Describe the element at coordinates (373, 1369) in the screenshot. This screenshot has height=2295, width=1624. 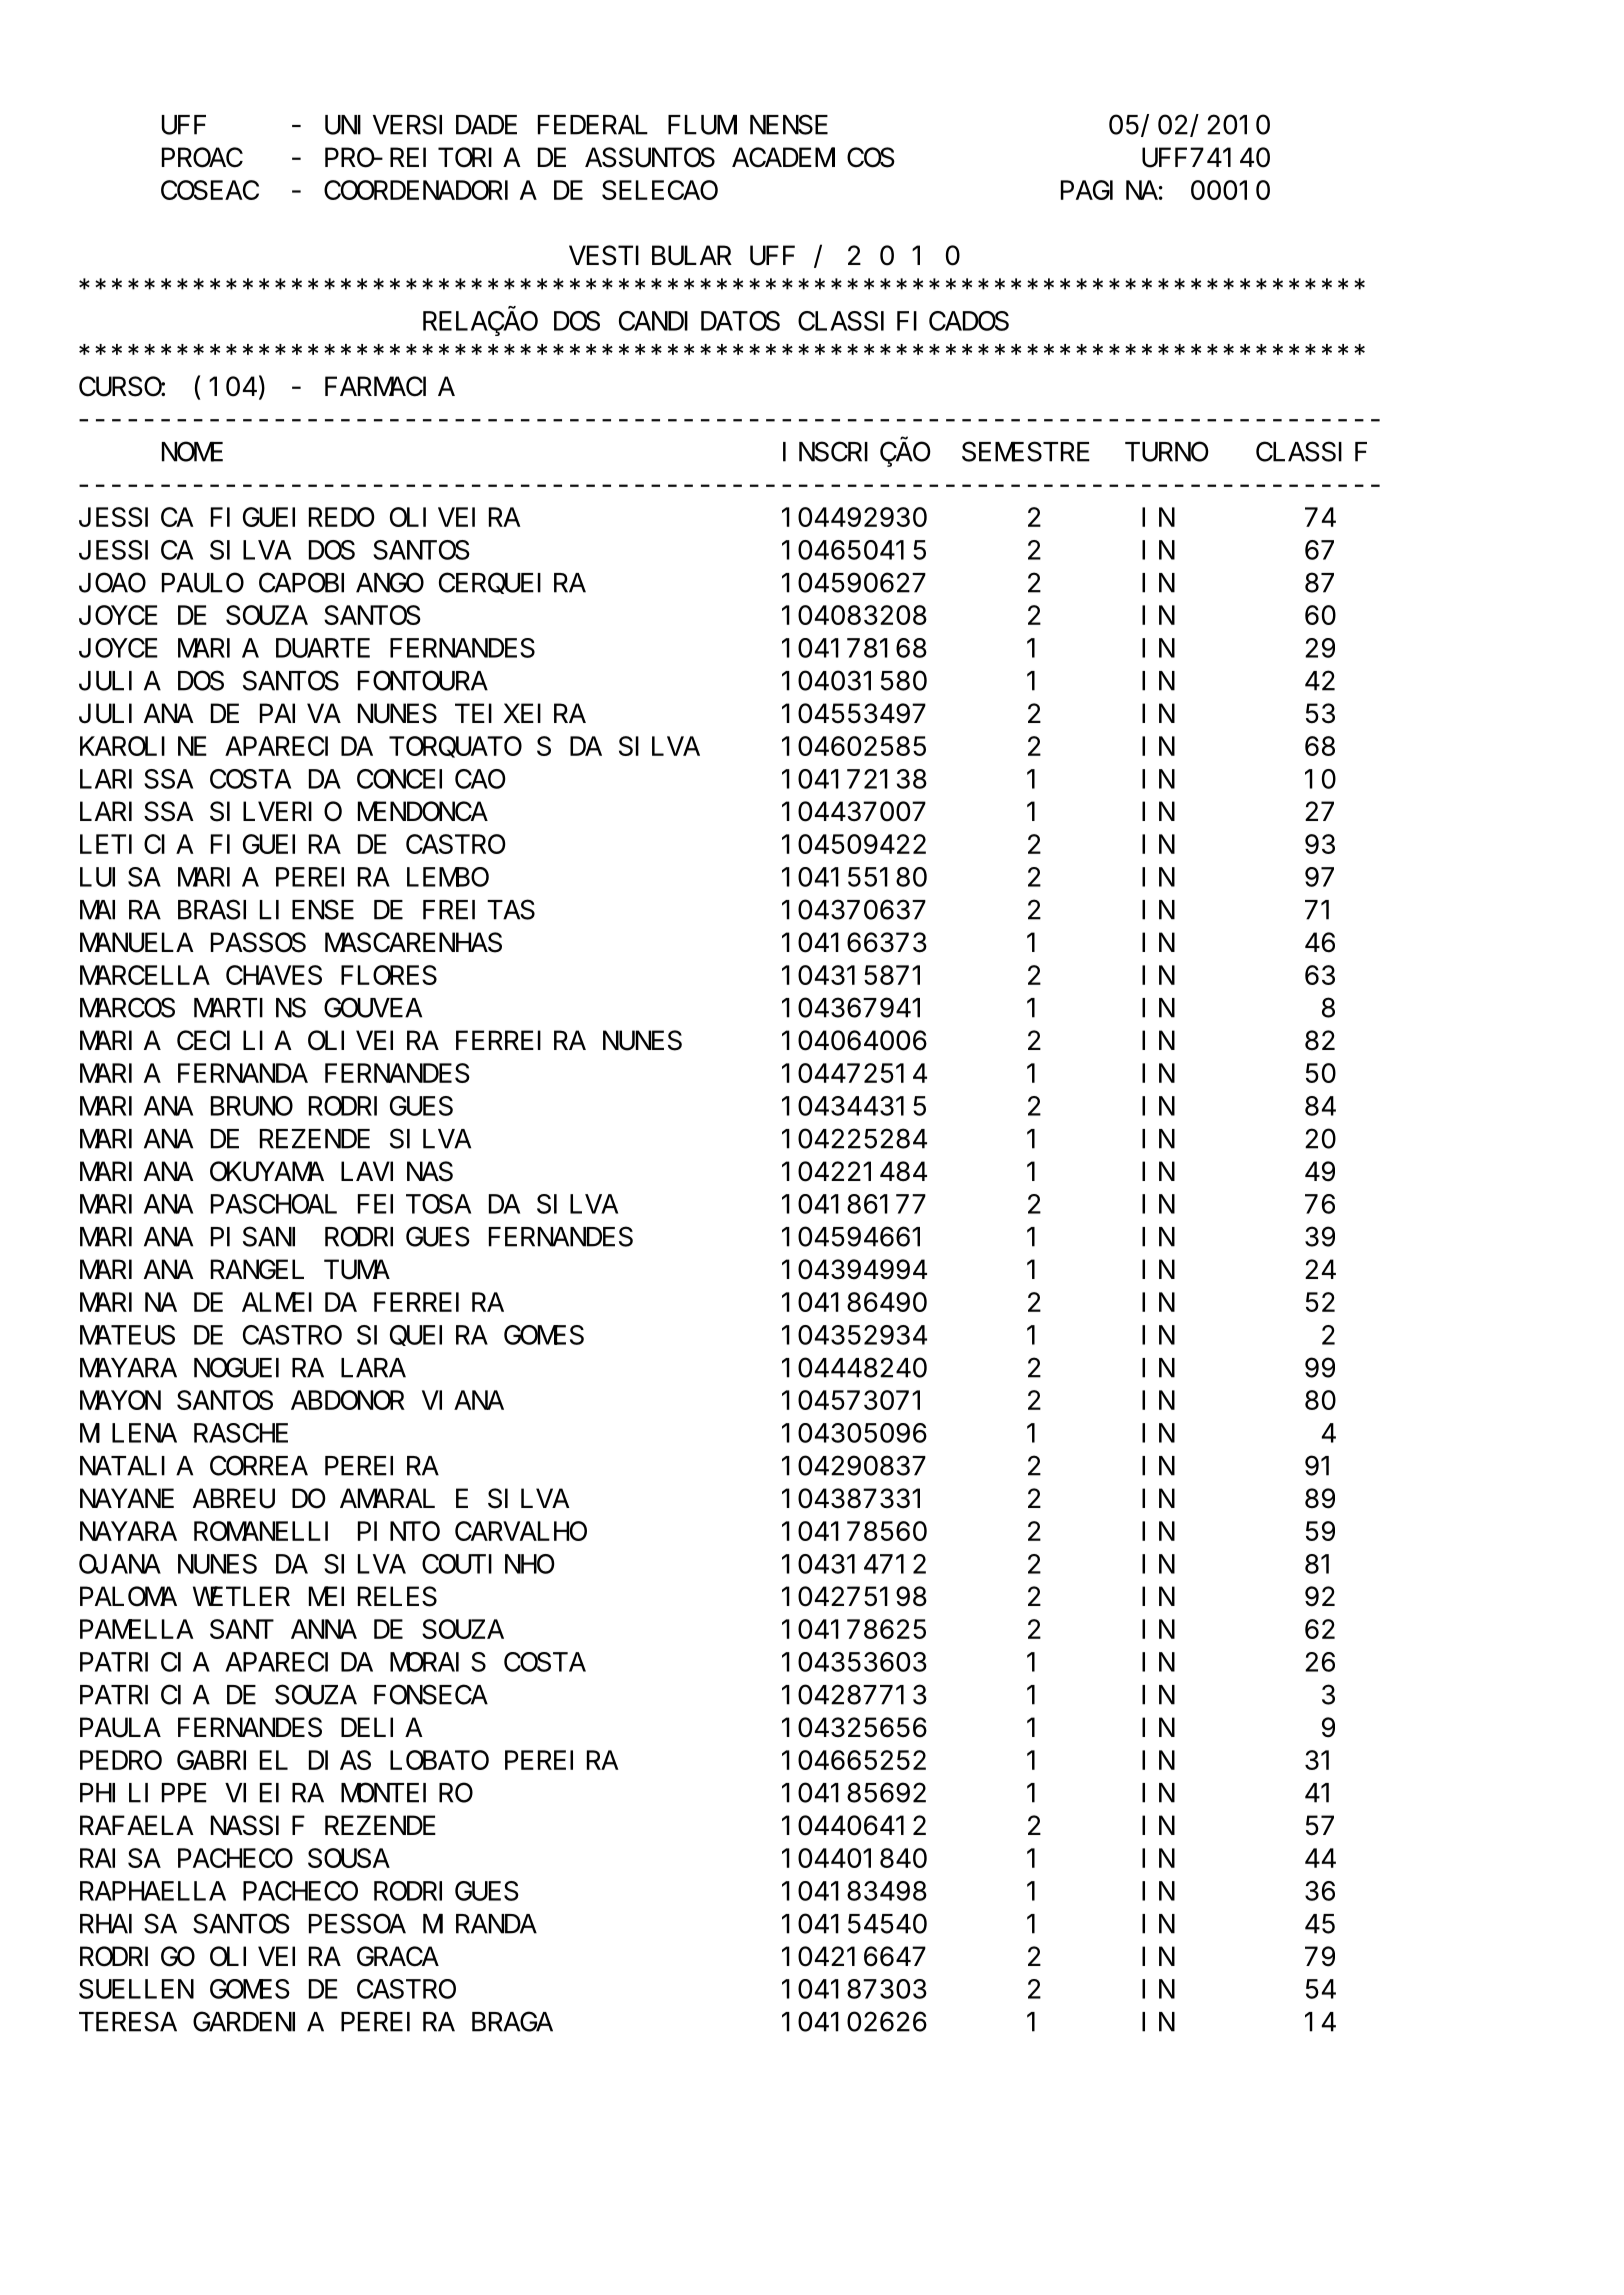
I see `LARA` at that location.
